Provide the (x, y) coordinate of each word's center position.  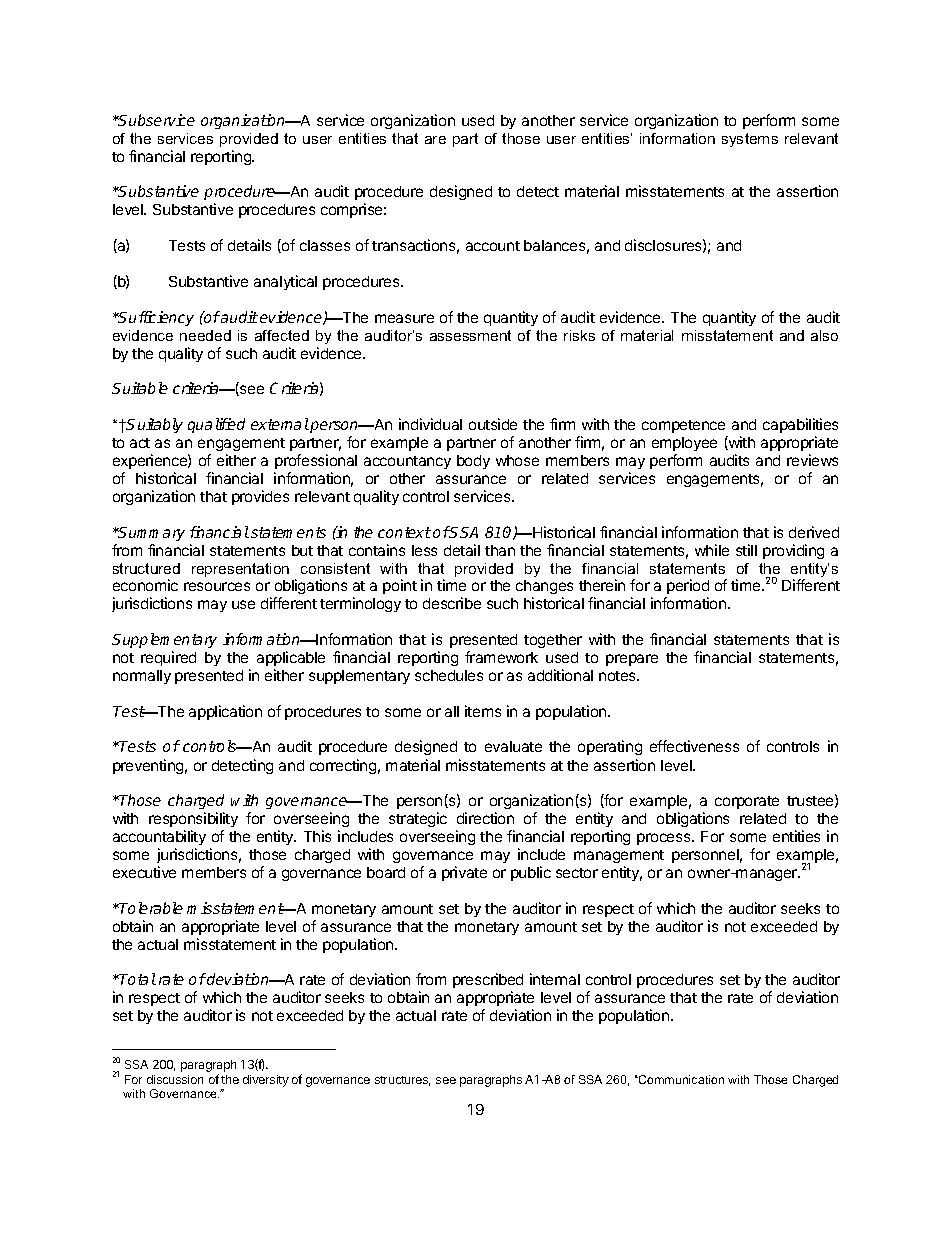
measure (404, 318)
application (225, 712)
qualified (216, 425)
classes (325, 245)
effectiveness (694, 746)
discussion (175, 1079)
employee (684, 446)
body (473, 462)
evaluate (513, 746)
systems (750, 140)
